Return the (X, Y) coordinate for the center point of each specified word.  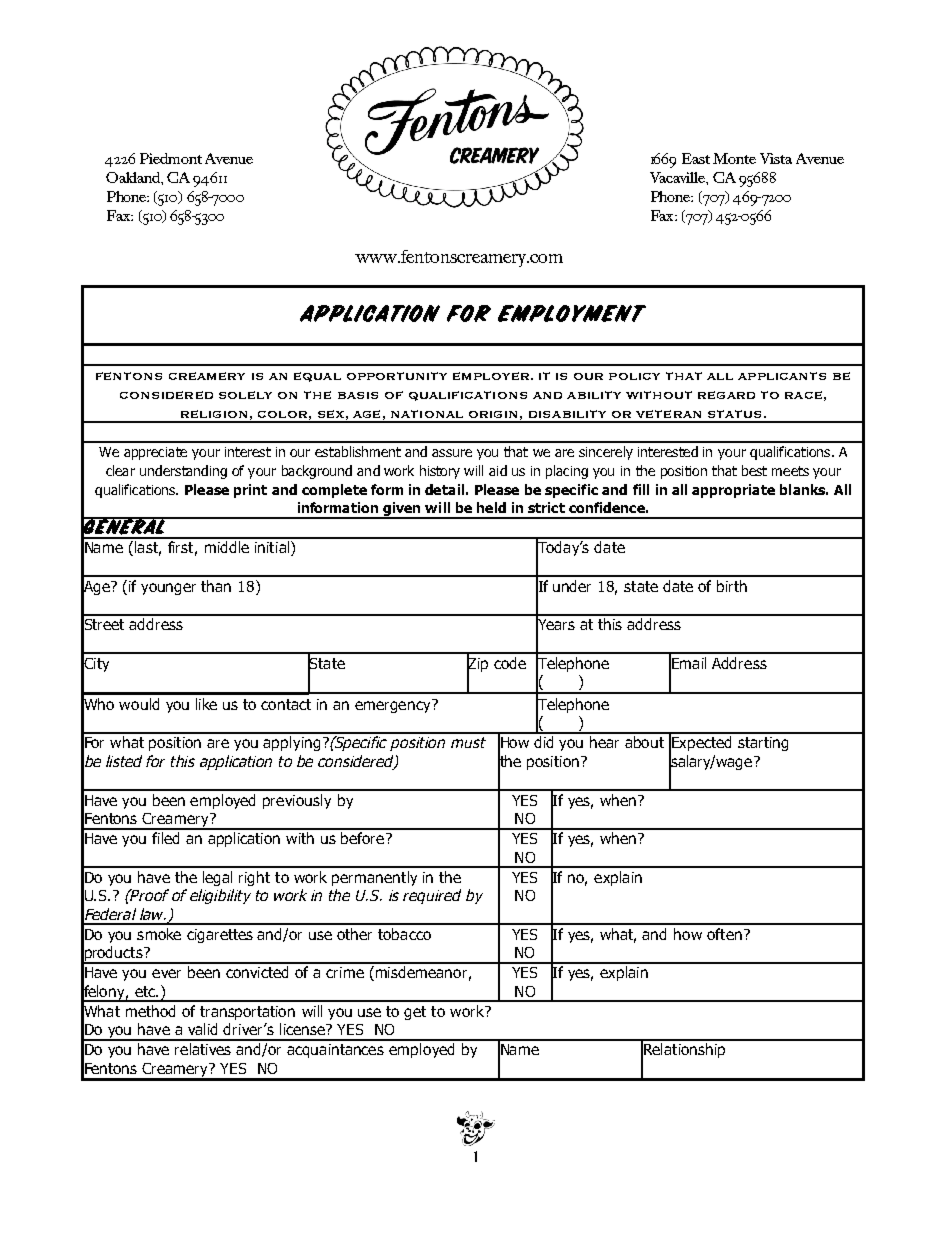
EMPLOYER (491, 376)
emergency (394, 706)
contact (286, 704)
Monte (734, 158)
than (216, 586)
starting (763, 744)
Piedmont (171, 158)
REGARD (726, 395)
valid (202, 1029)
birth (732, 586)
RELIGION (214, 414)
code (510, 663)
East (696, 158)
